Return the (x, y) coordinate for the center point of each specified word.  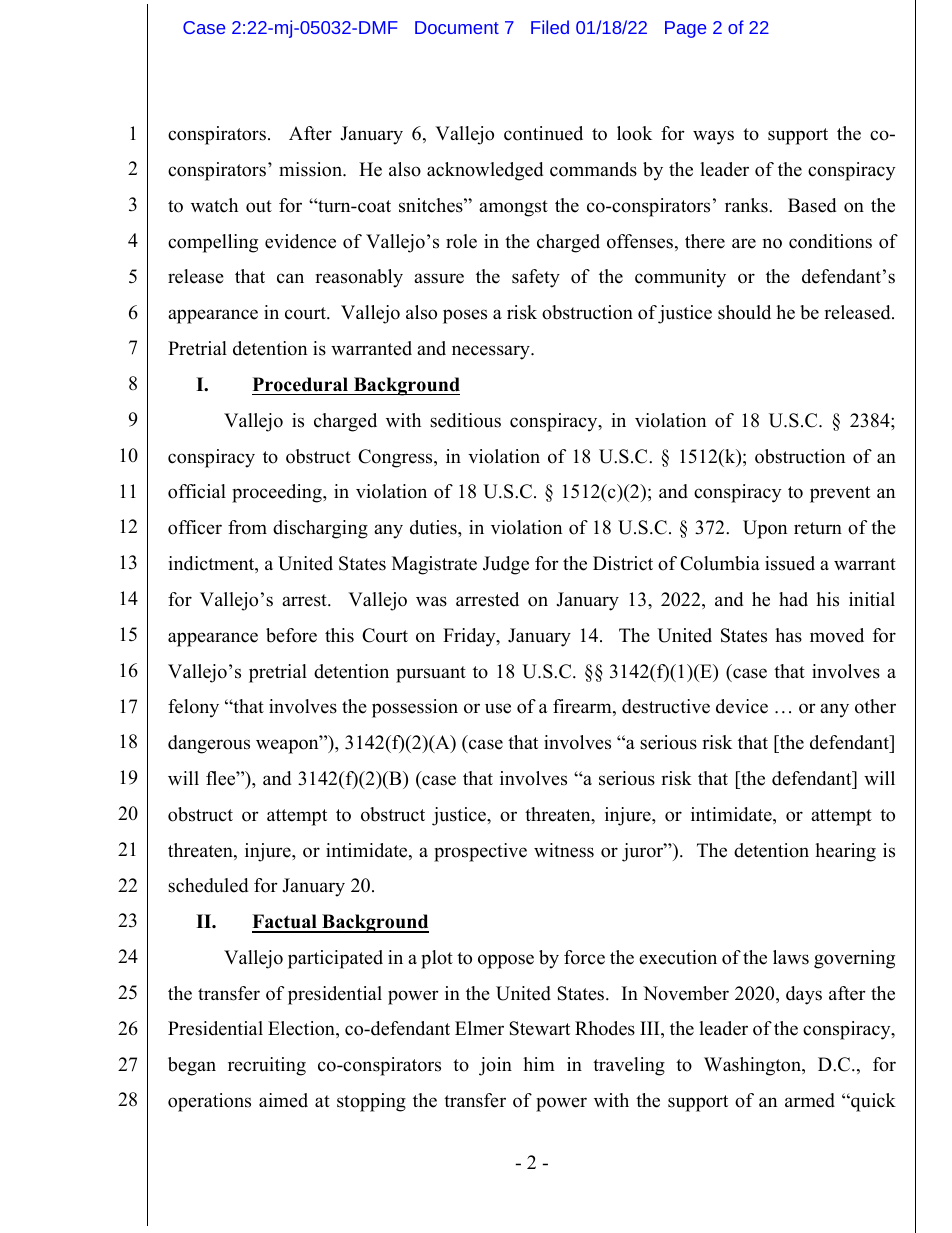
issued (790, 563)
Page (685, 29)
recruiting (267, 1066)
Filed (550, 27)
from (247, 527)
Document (457, 27)
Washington (754, 1066)
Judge (506, 565)
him (539, 1064)
